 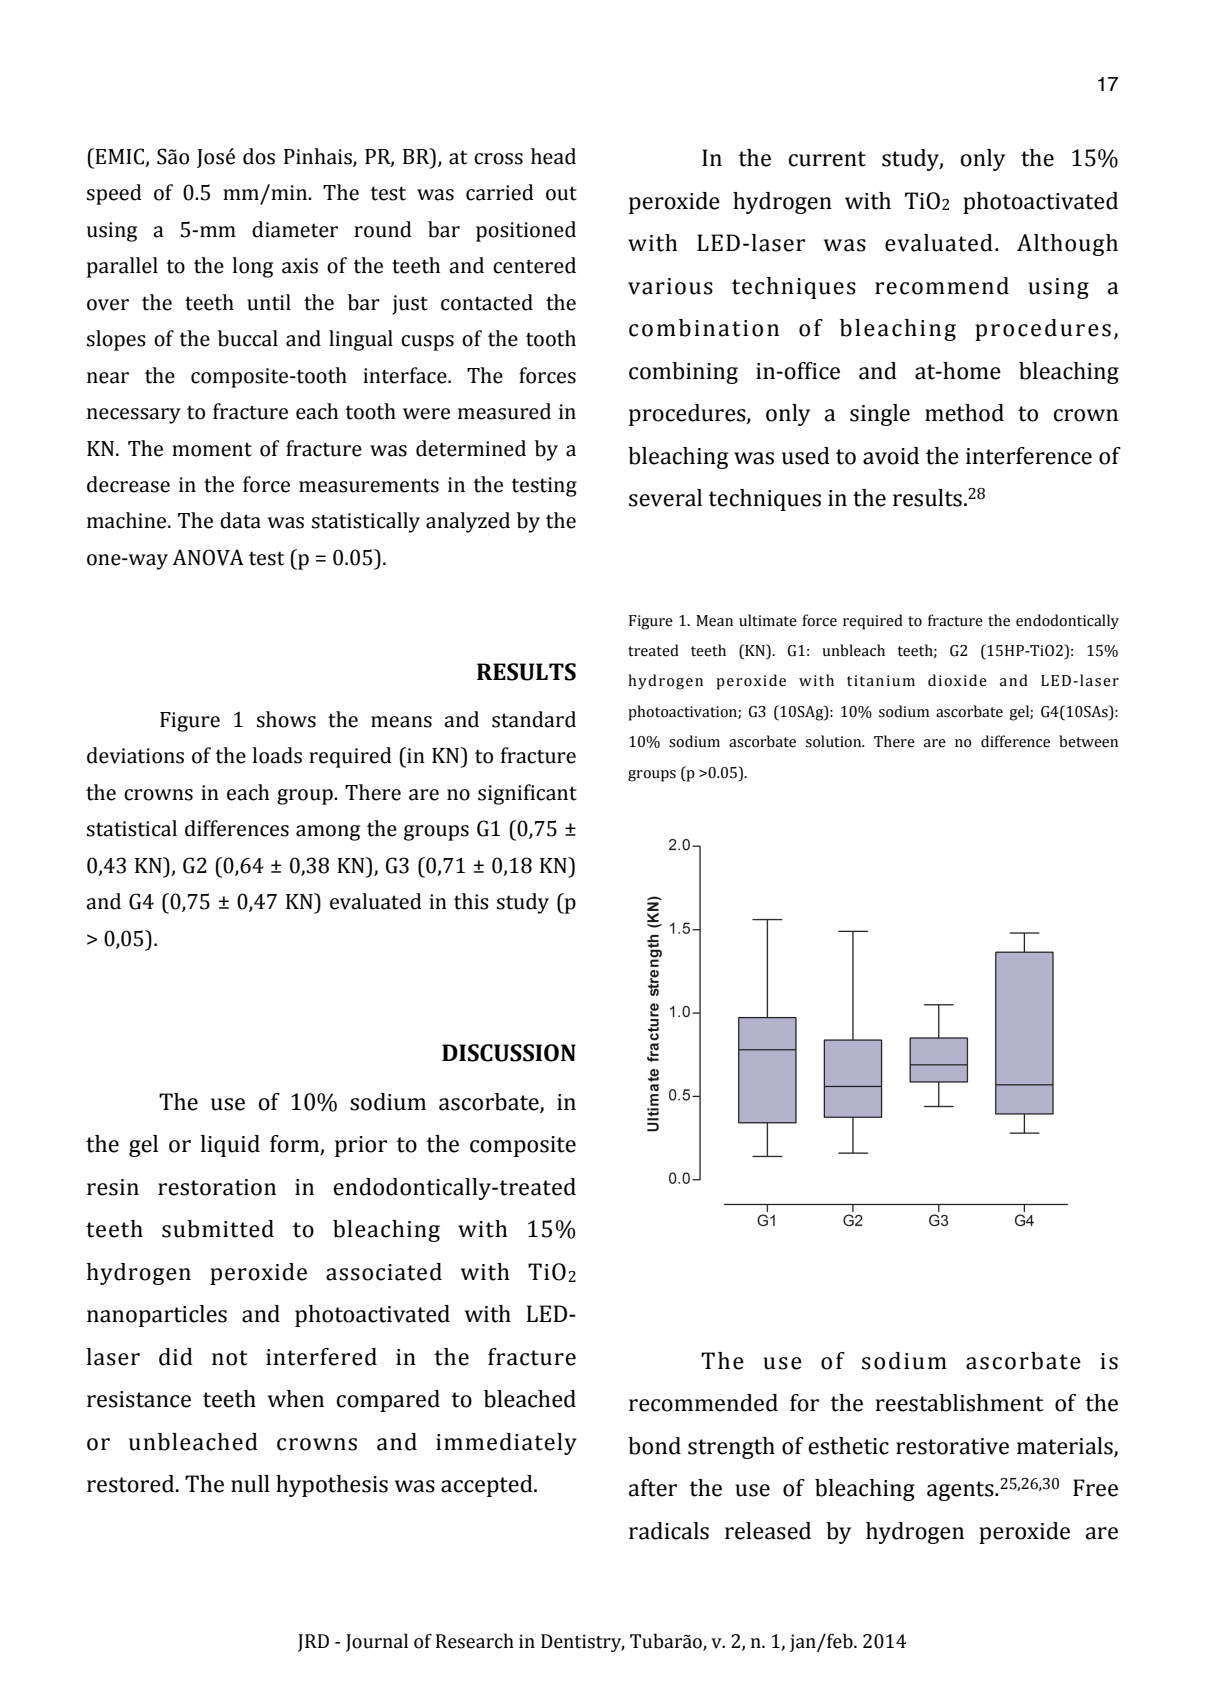 I want to click on various, so click(x=670, y=286).
